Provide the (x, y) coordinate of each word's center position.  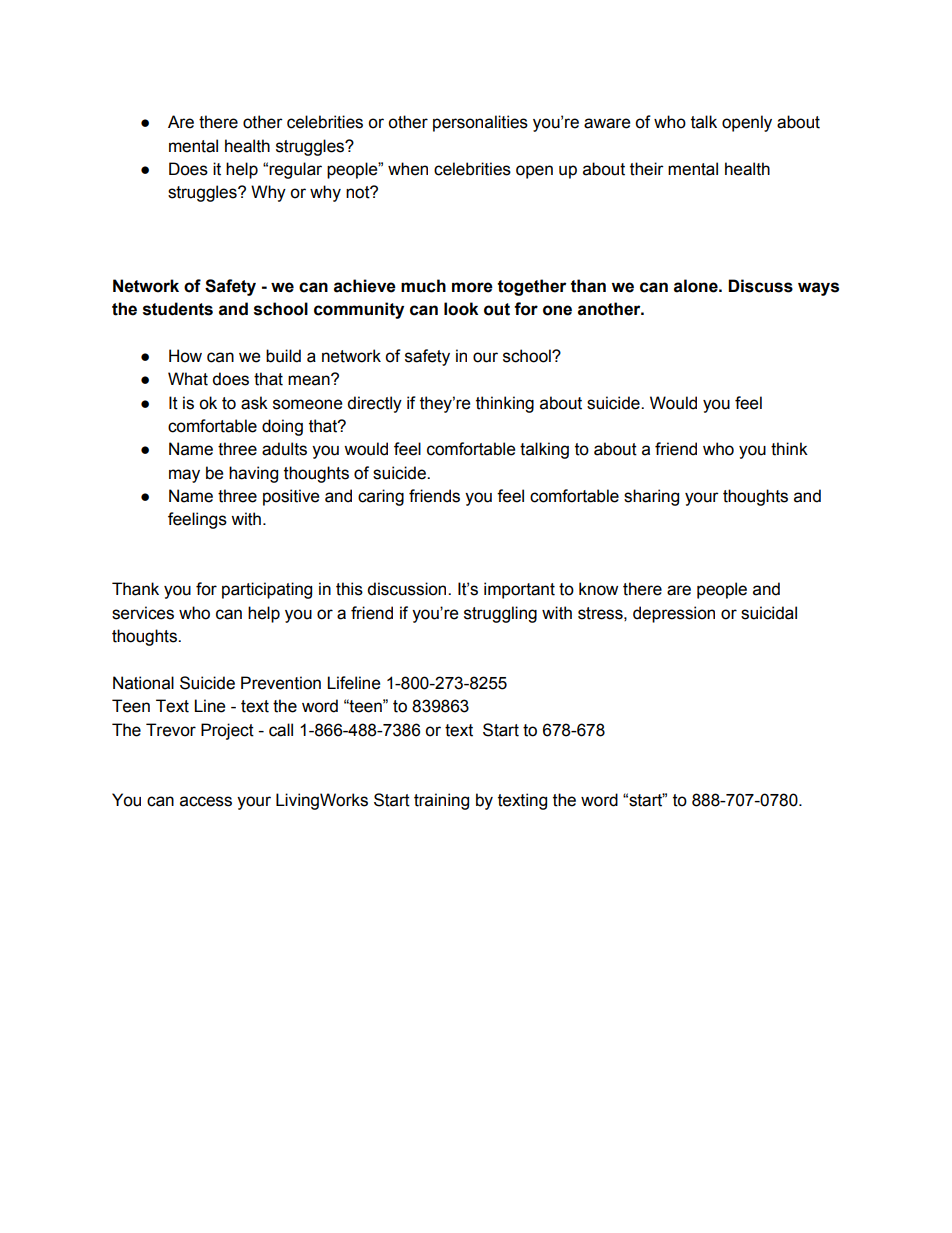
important (519, 590)
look (461, 309)
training (441, 801)
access (206, 801)
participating (267, 590)
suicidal (769, 613)
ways (818, 289)
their (647, 169)
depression (674, 614)
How (185, 356)
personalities (480, 123)
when (408, 169)
